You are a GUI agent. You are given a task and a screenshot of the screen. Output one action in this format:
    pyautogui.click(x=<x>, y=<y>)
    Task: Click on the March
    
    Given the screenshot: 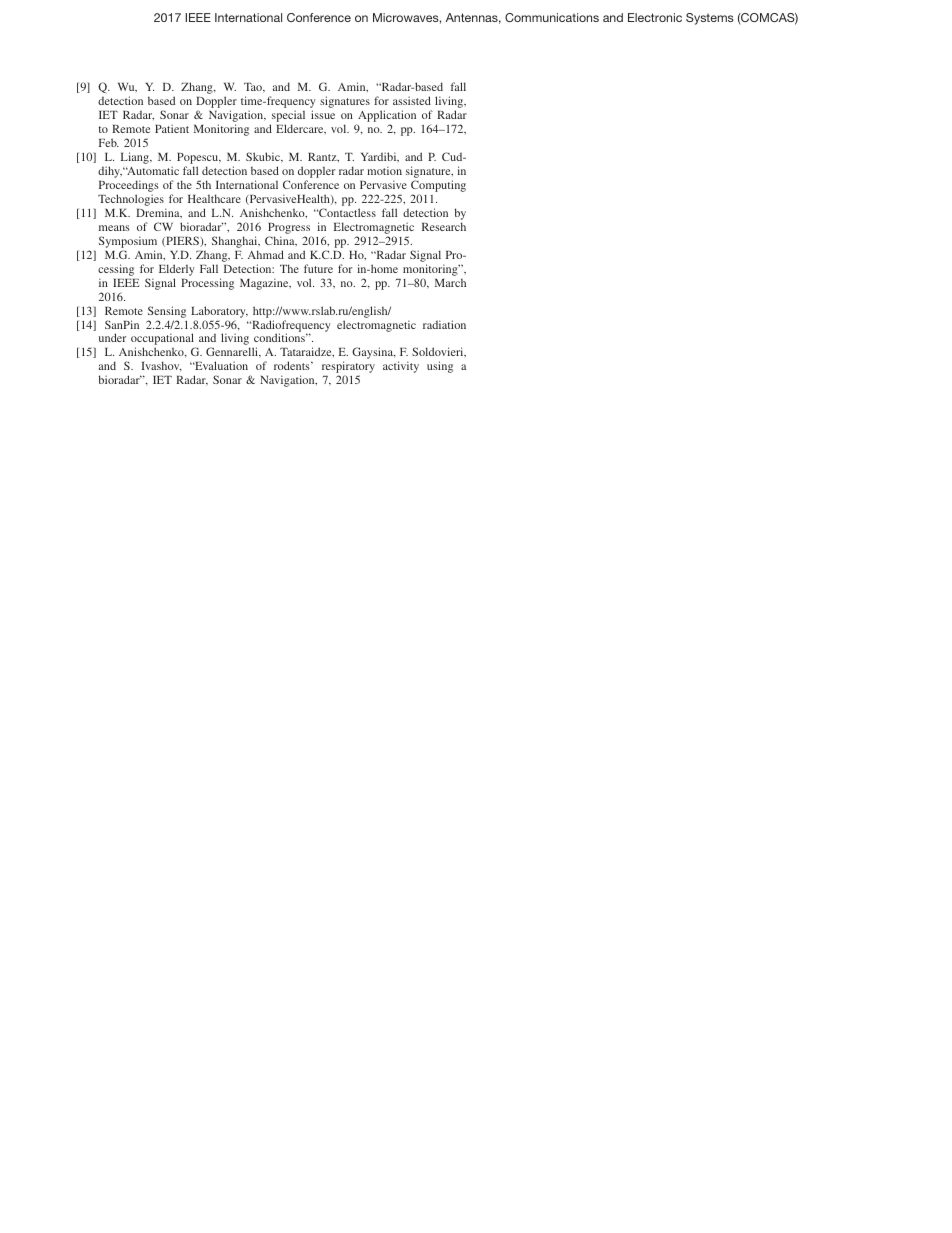 What is the action you would take?
    pyautogui.click(x=450, y=283)
